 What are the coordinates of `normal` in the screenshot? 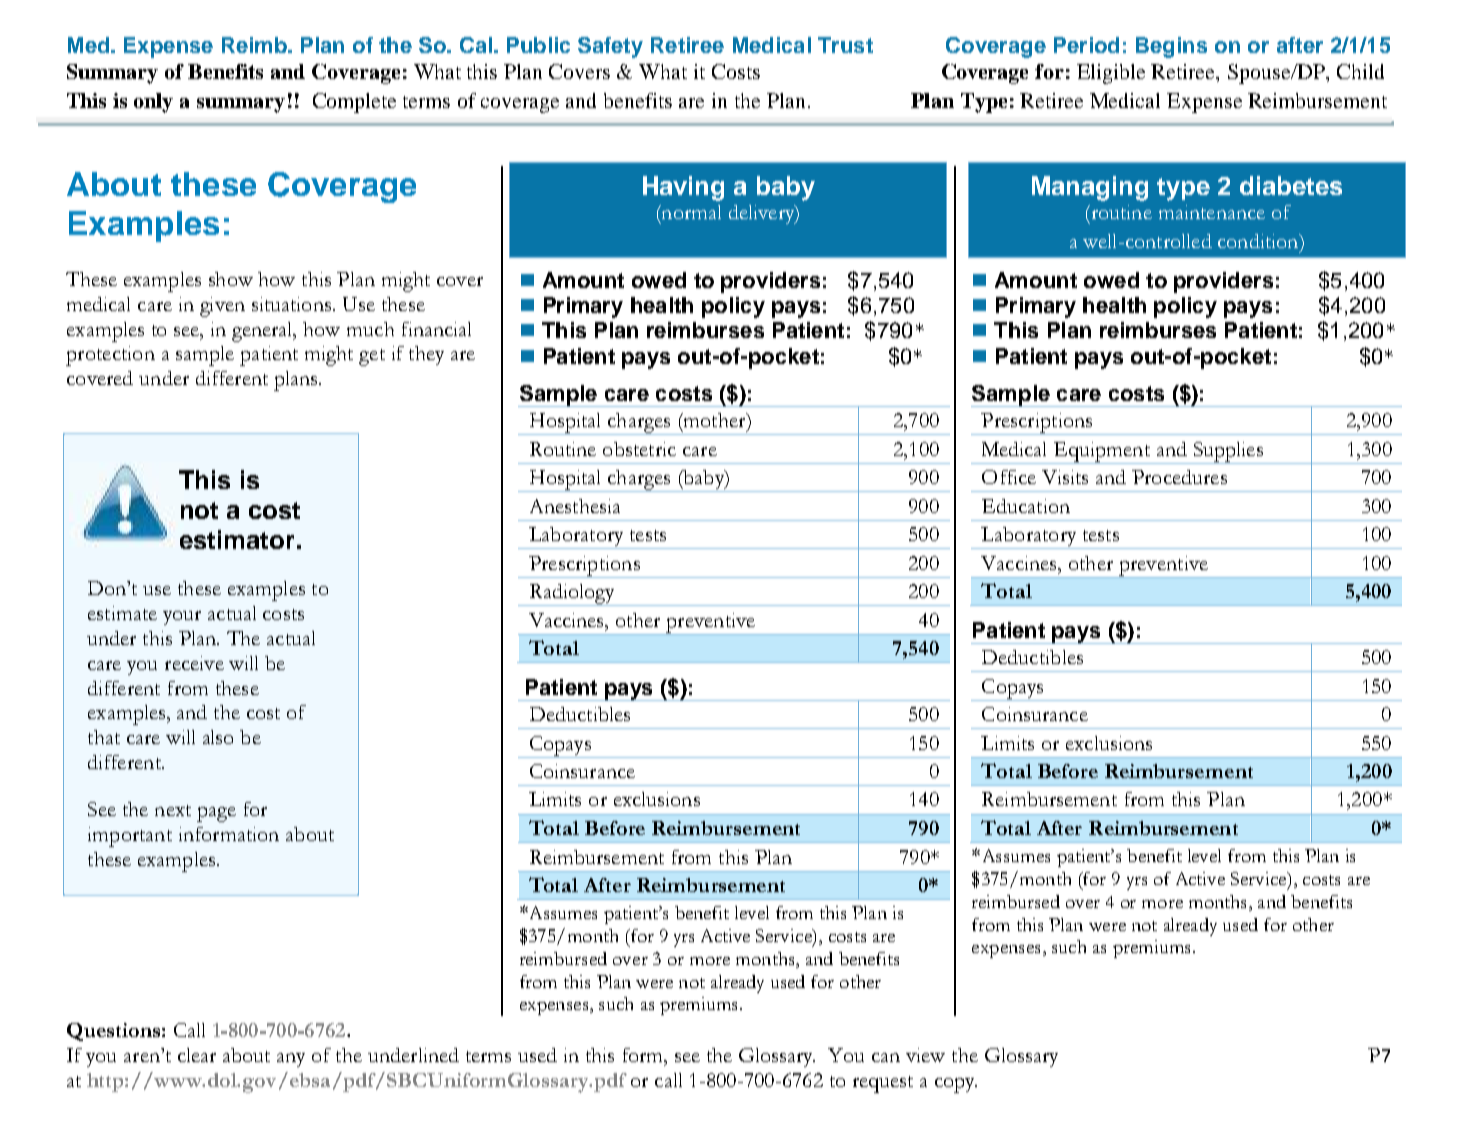 It's located at (690, 213).
